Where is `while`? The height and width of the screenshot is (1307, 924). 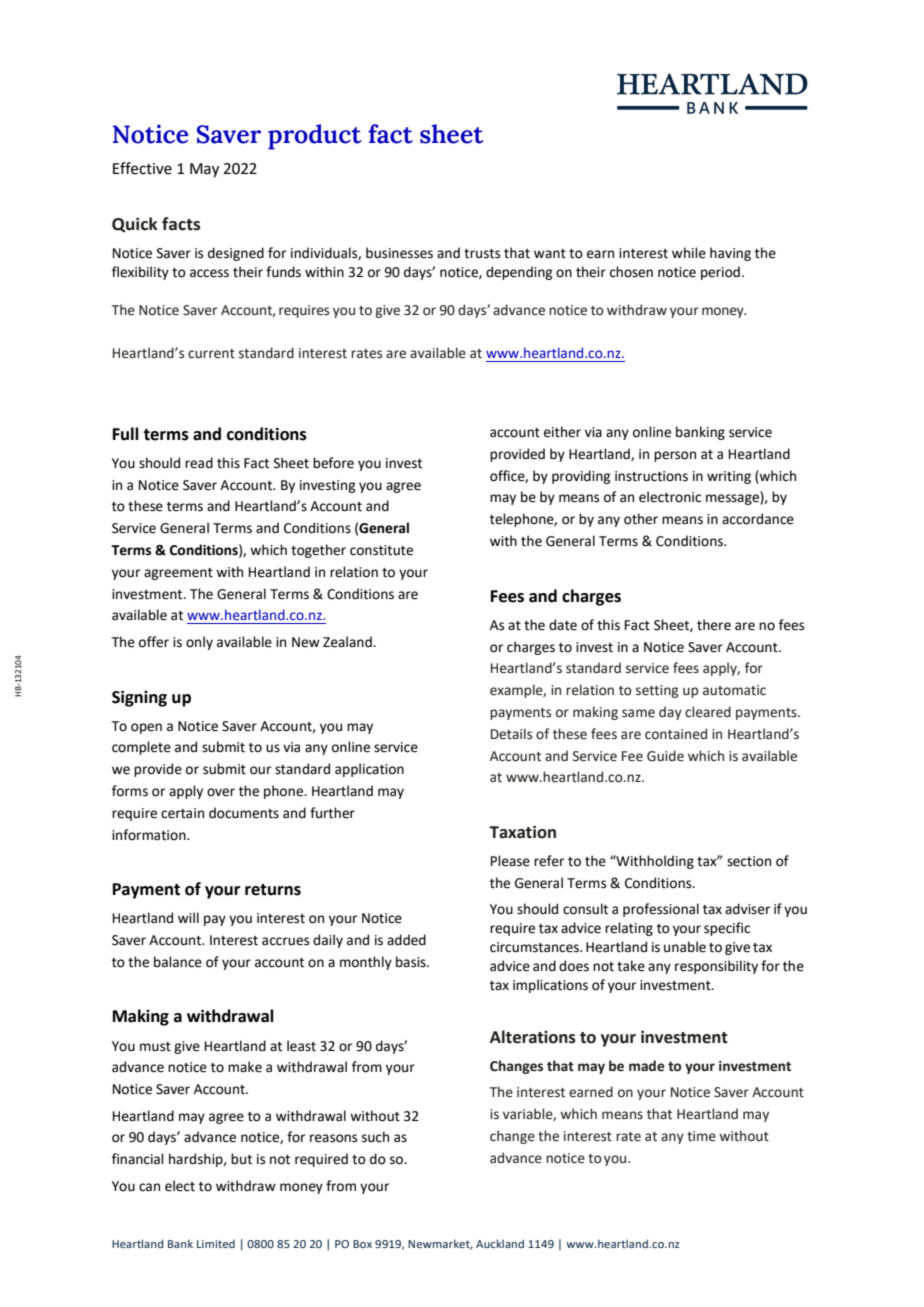 while is located at coordinates (689, 253).
